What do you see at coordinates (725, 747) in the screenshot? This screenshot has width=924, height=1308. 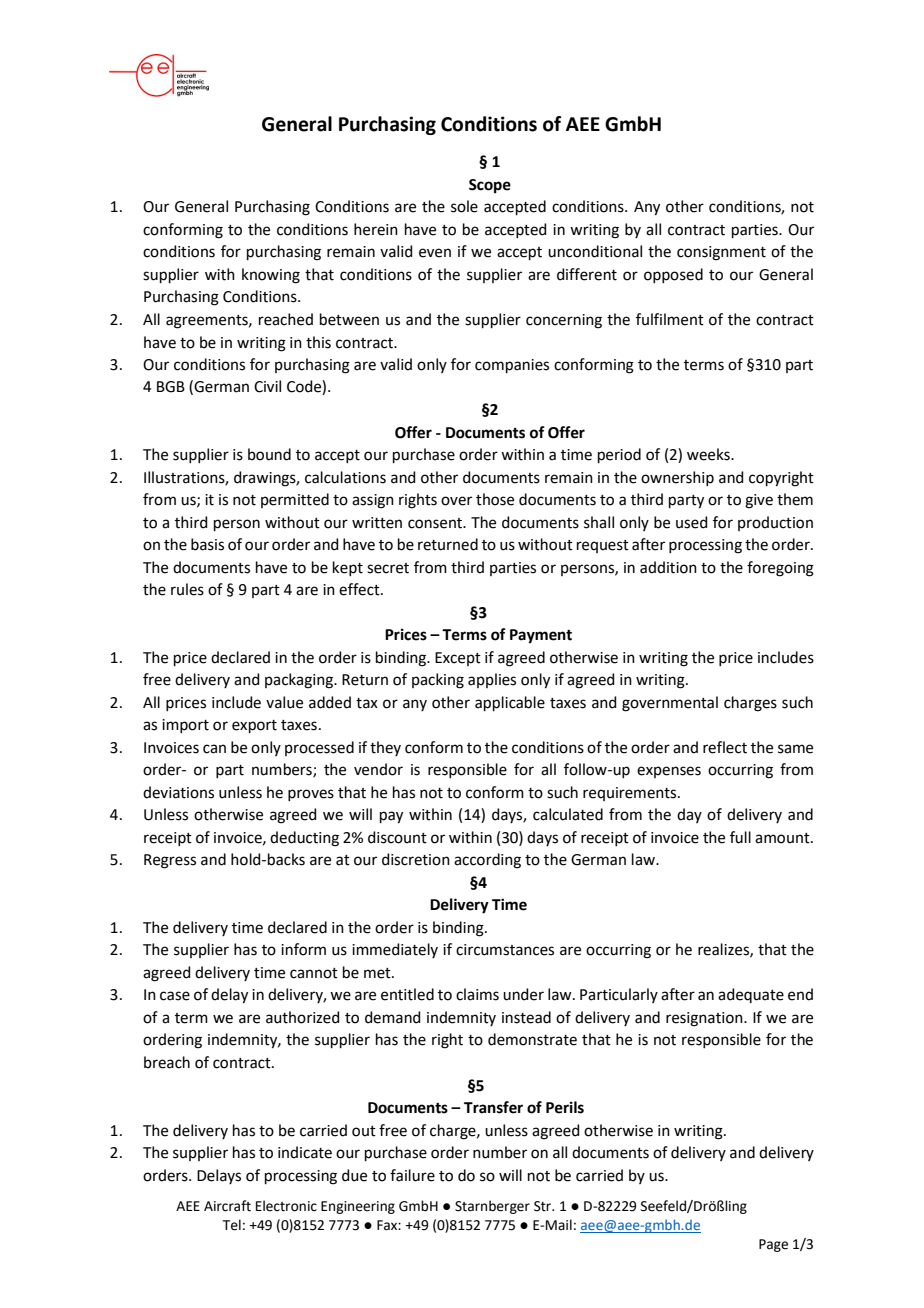 I see `reflect` at bounding box center [725, 747].
